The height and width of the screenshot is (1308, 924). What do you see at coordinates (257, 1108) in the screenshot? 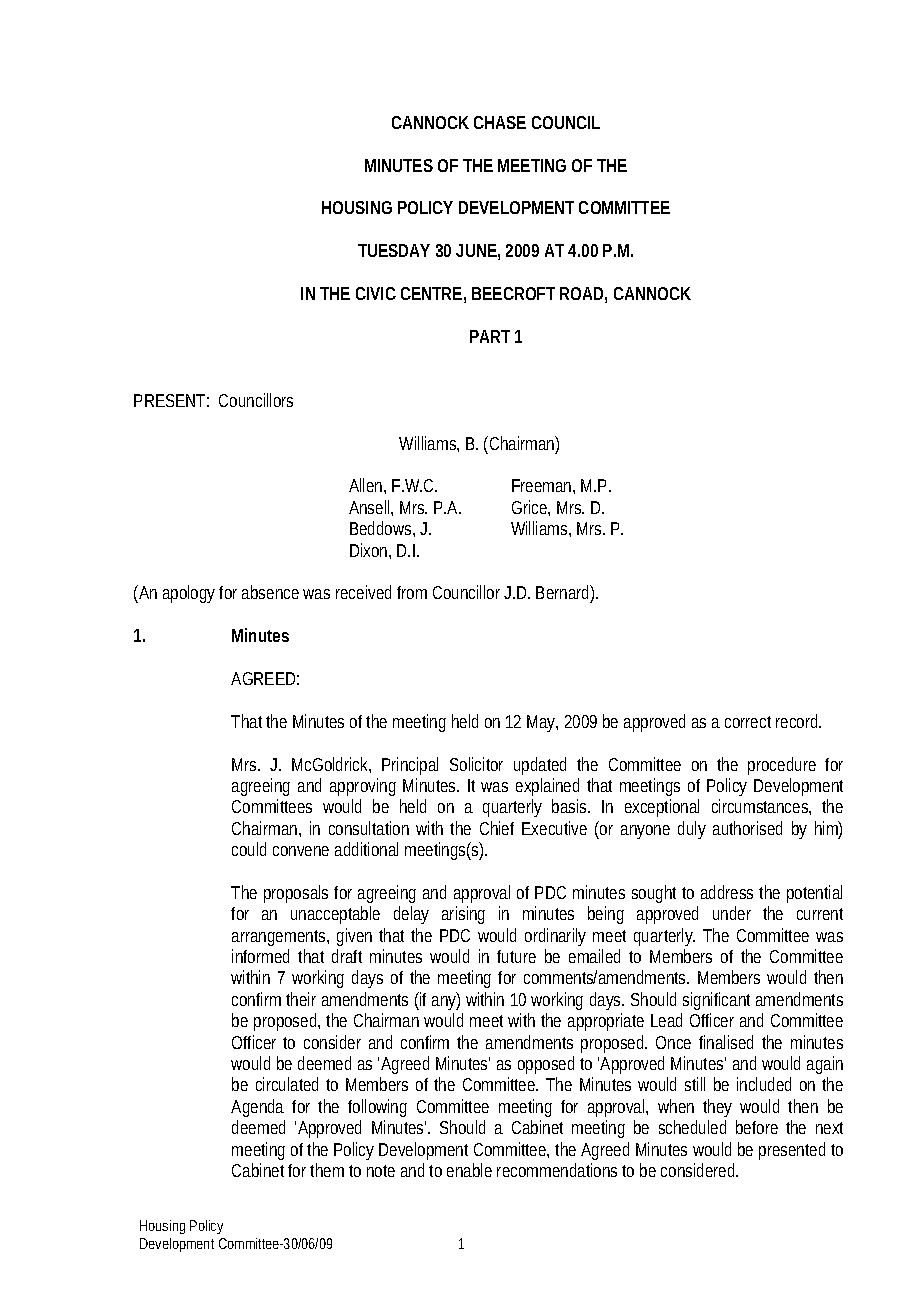
I see `Agenda` at bounding box center [257, 1108].
